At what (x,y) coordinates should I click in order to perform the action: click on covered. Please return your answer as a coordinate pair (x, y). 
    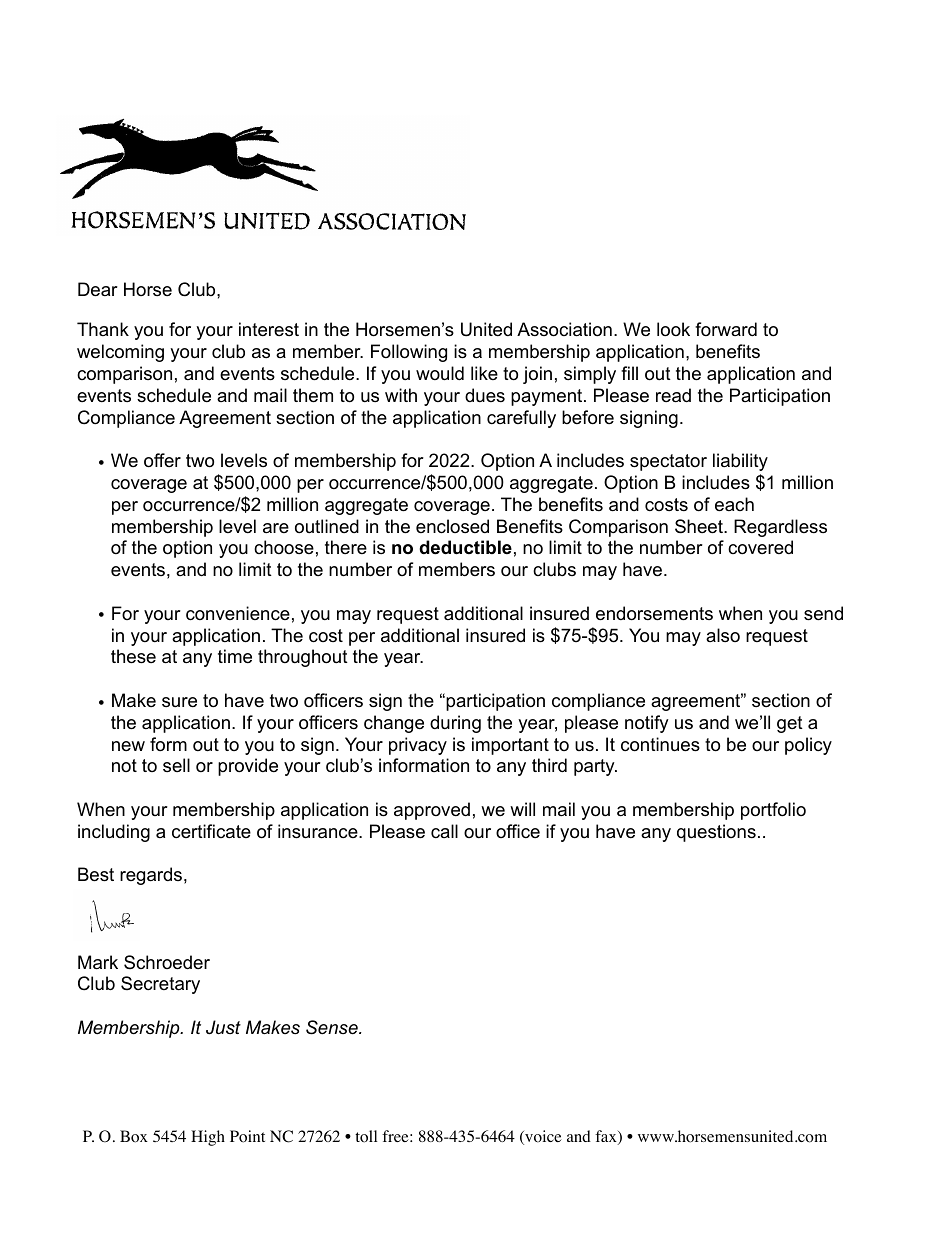
    Looking at the image, I should click on (760, 547).
